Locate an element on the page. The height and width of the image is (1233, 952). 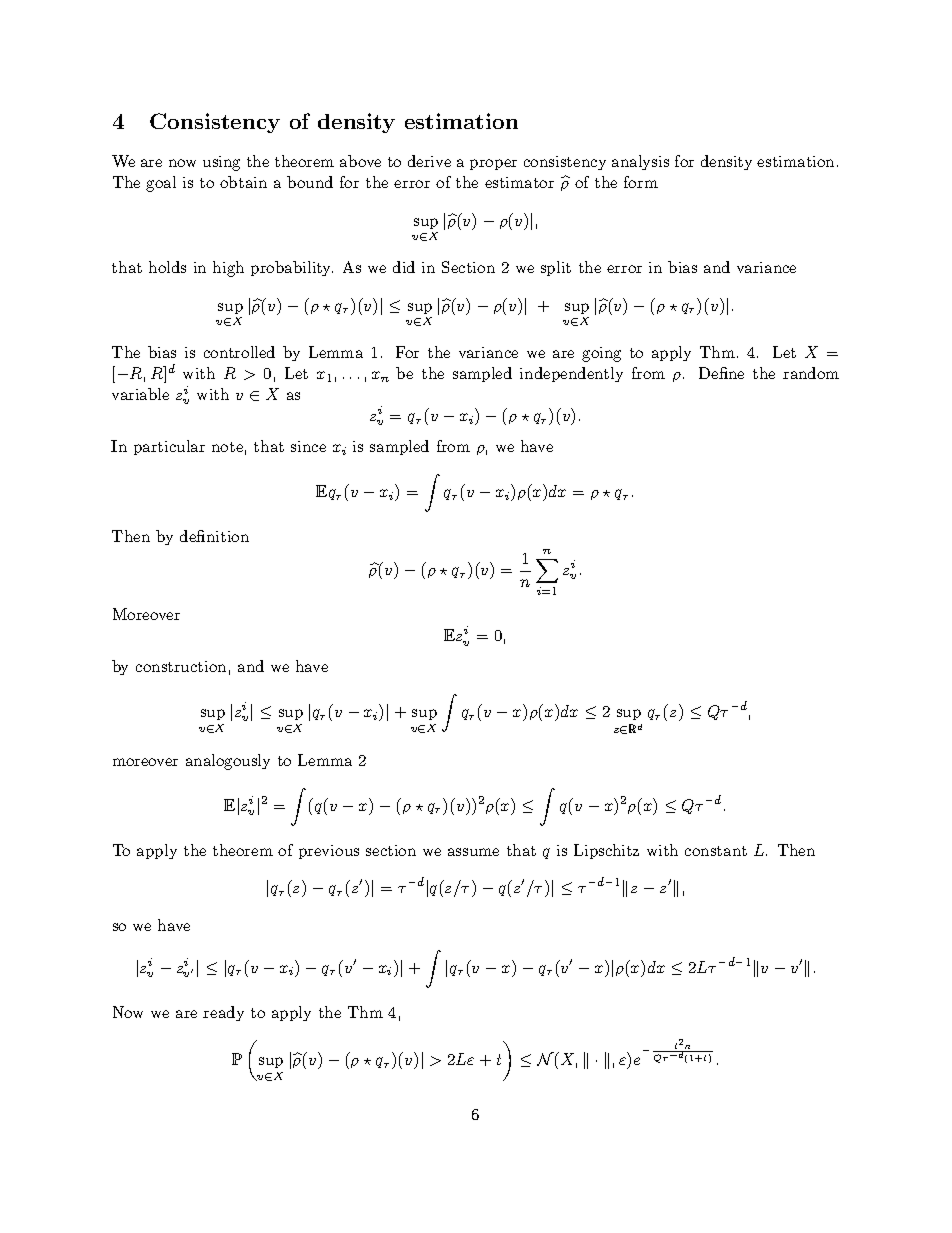
definition is located at coordinates (214, 536).
